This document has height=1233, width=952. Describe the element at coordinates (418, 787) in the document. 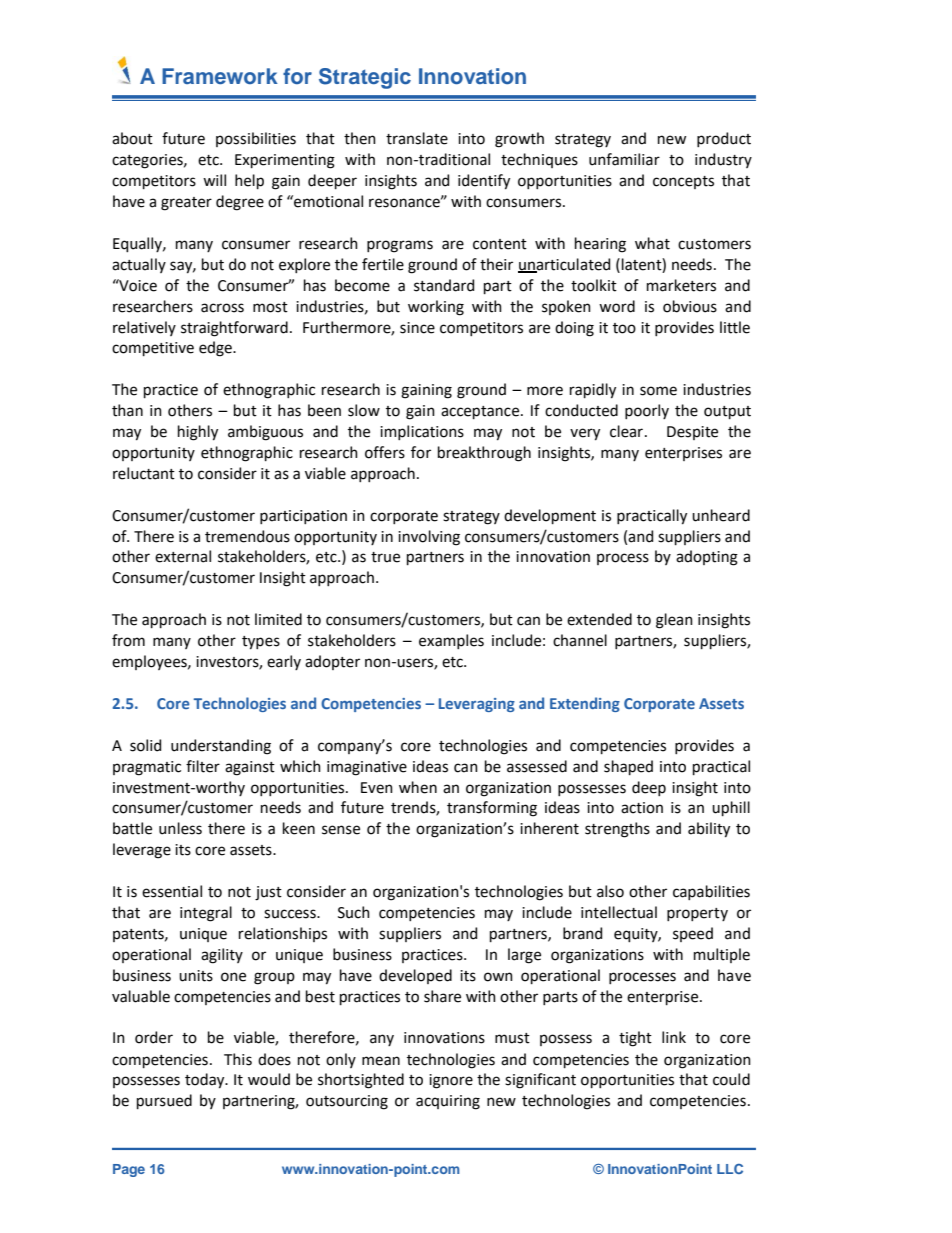

I see `when` at that location.
